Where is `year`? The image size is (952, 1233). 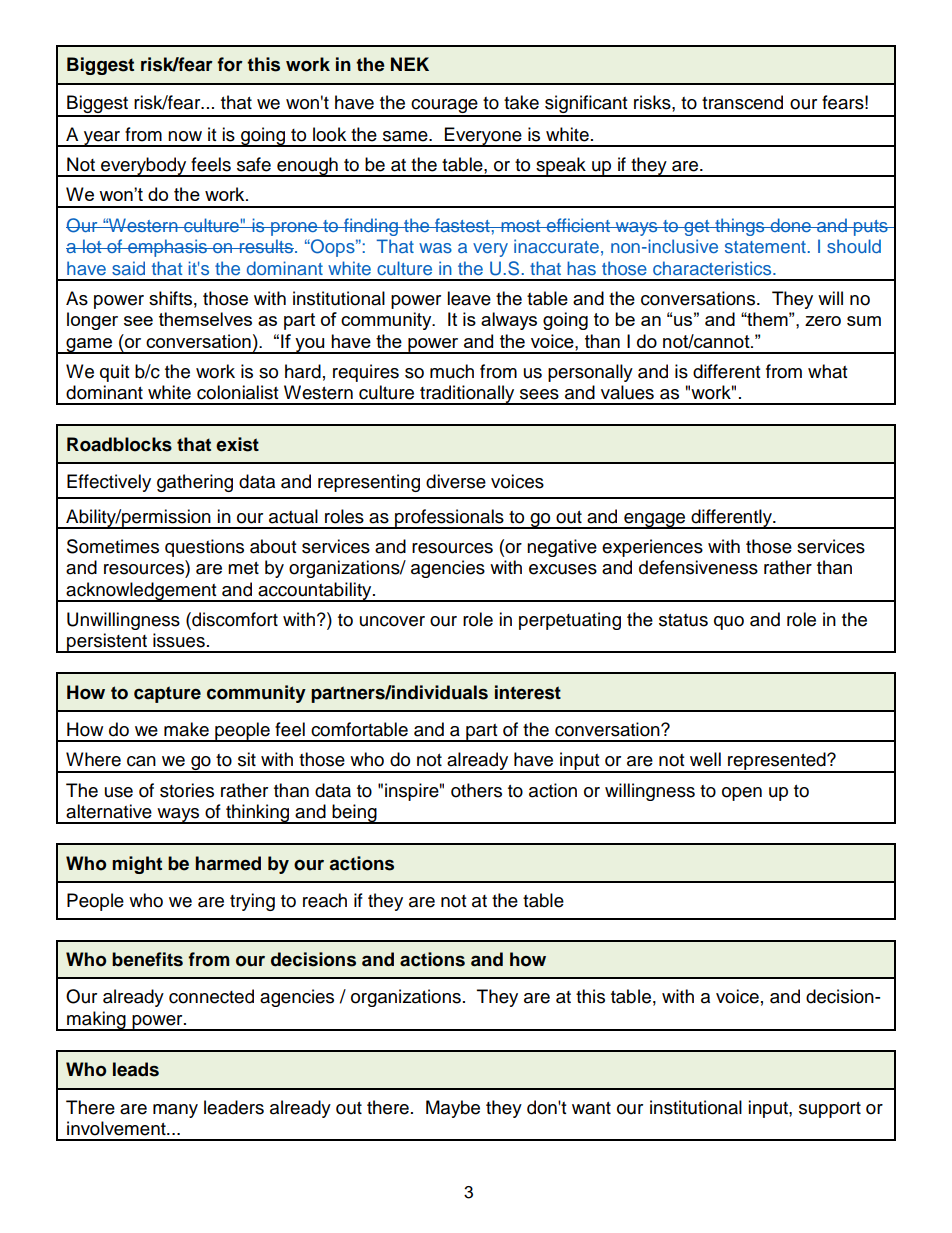 year is located at coordinates (102, 139).
